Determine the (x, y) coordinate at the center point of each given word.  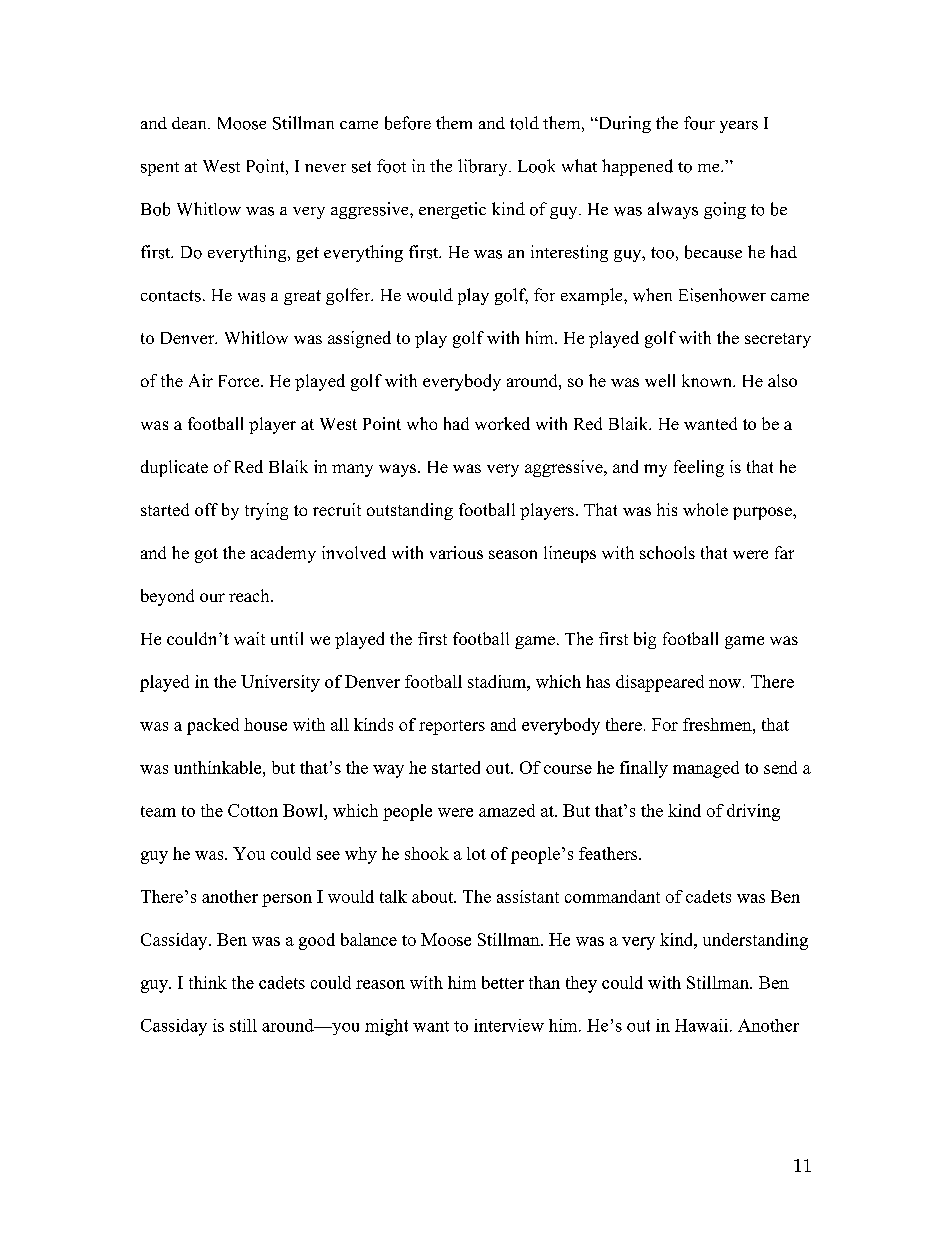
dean (190, 123)
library (484, 167)
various (456, 552)
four (699, 123)
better (503, 982)
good (317, 941)
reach (250, 595)
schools (667, 552)
